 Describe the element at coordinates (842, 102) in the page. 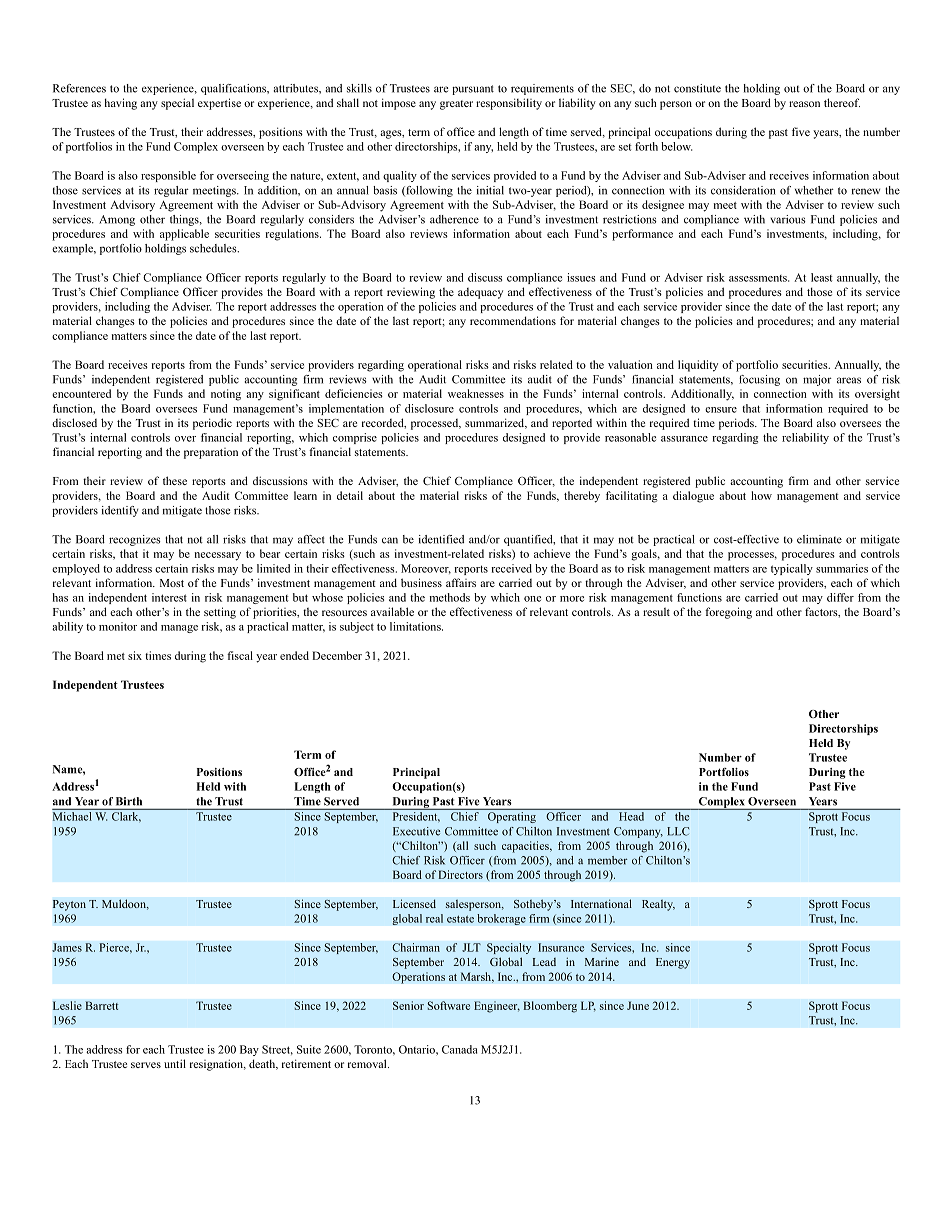

I see `thereof` at that location.
